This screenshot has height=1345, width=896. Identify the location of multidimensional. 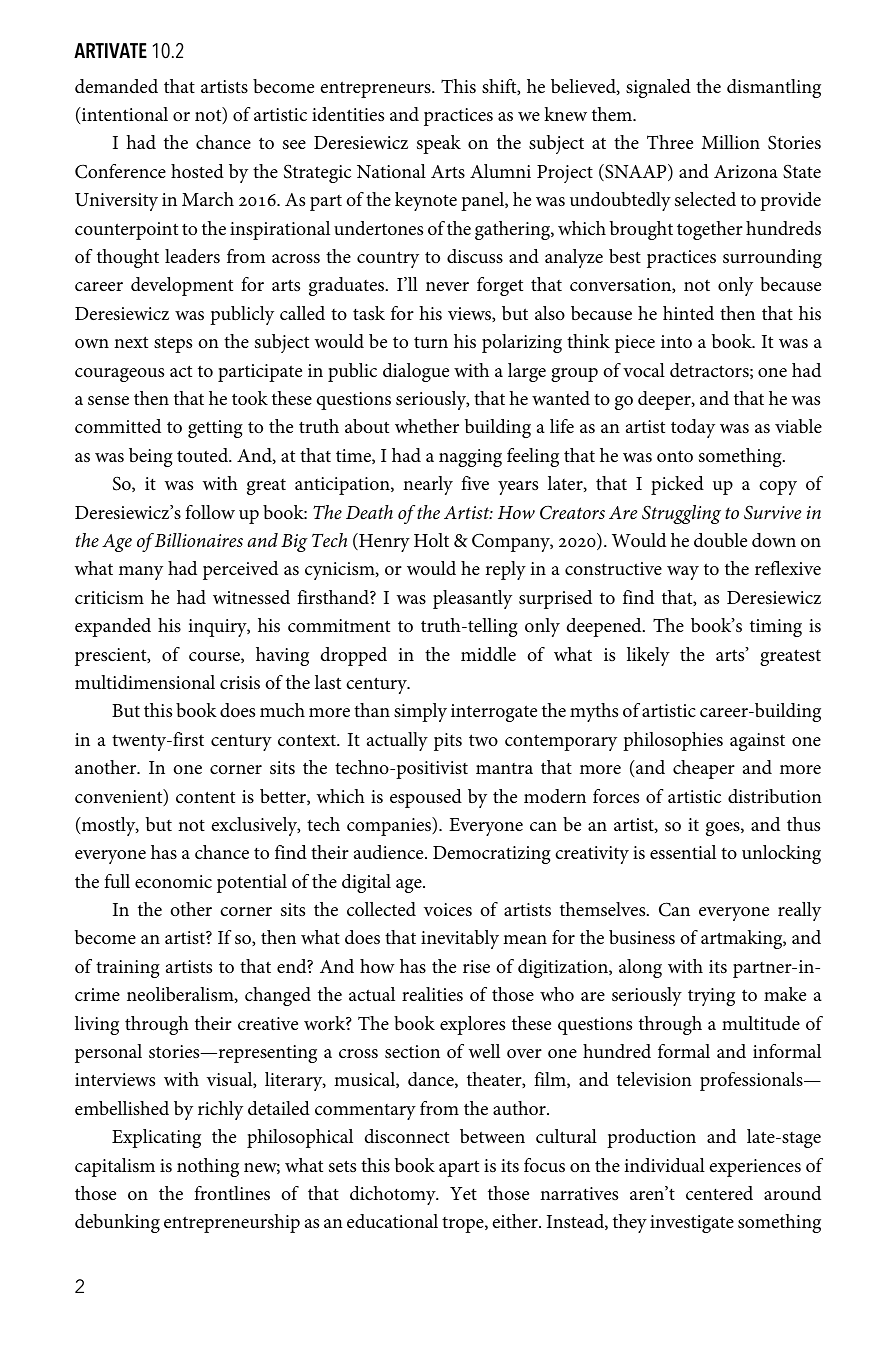
(145, 682).
